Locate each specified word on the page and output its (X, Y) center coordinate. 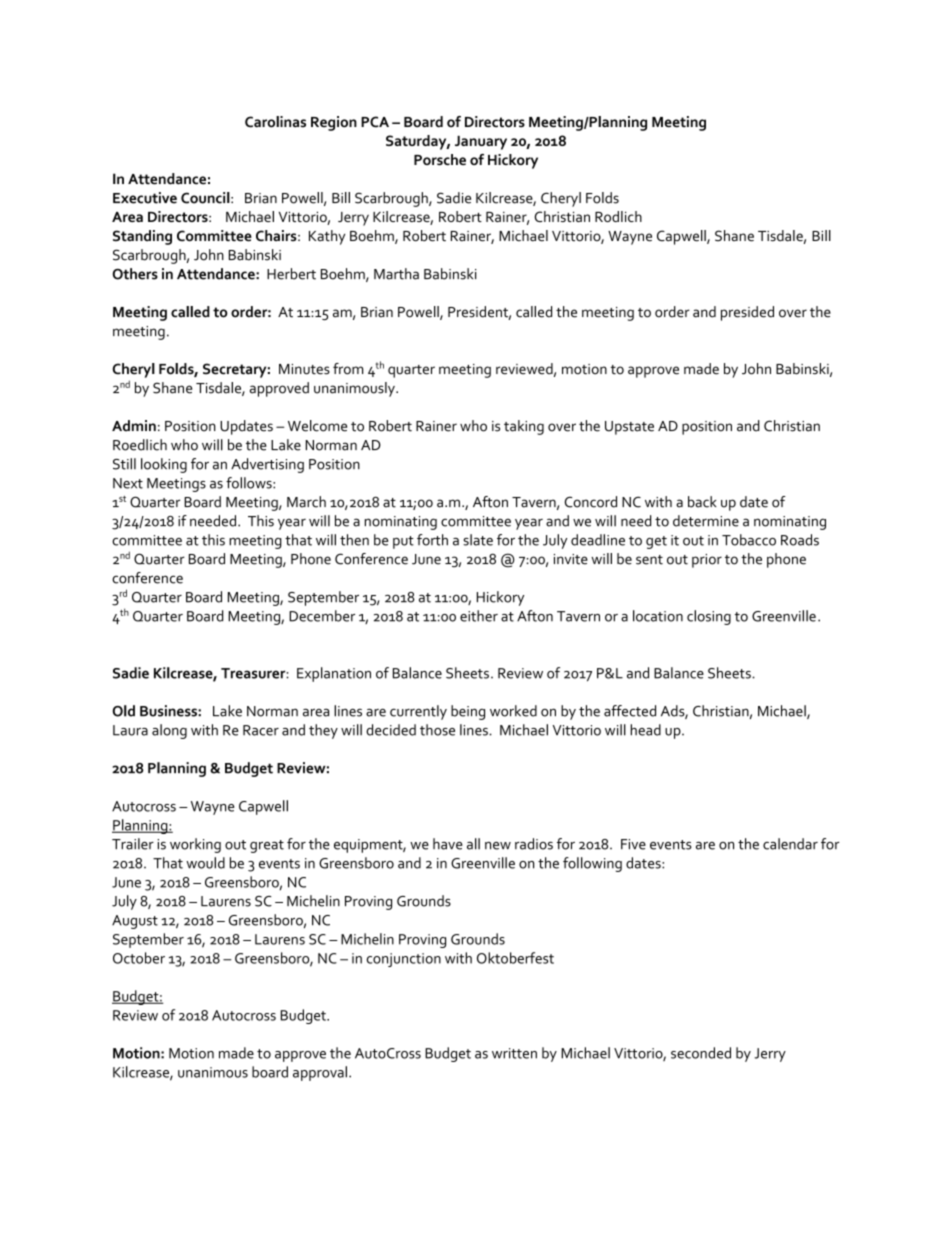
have (448, 844)
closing (709, 617)
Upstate (629, 428)
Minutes (304, 369)
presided (747, 313)
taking (524, 427)
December (322, 616)
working (195, 845)
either (479, 616)
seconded (701, 1053)
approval (320, 1073)
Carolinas (275, 122)
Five (633, 844)
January (481, 142)
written (514, 1053)
